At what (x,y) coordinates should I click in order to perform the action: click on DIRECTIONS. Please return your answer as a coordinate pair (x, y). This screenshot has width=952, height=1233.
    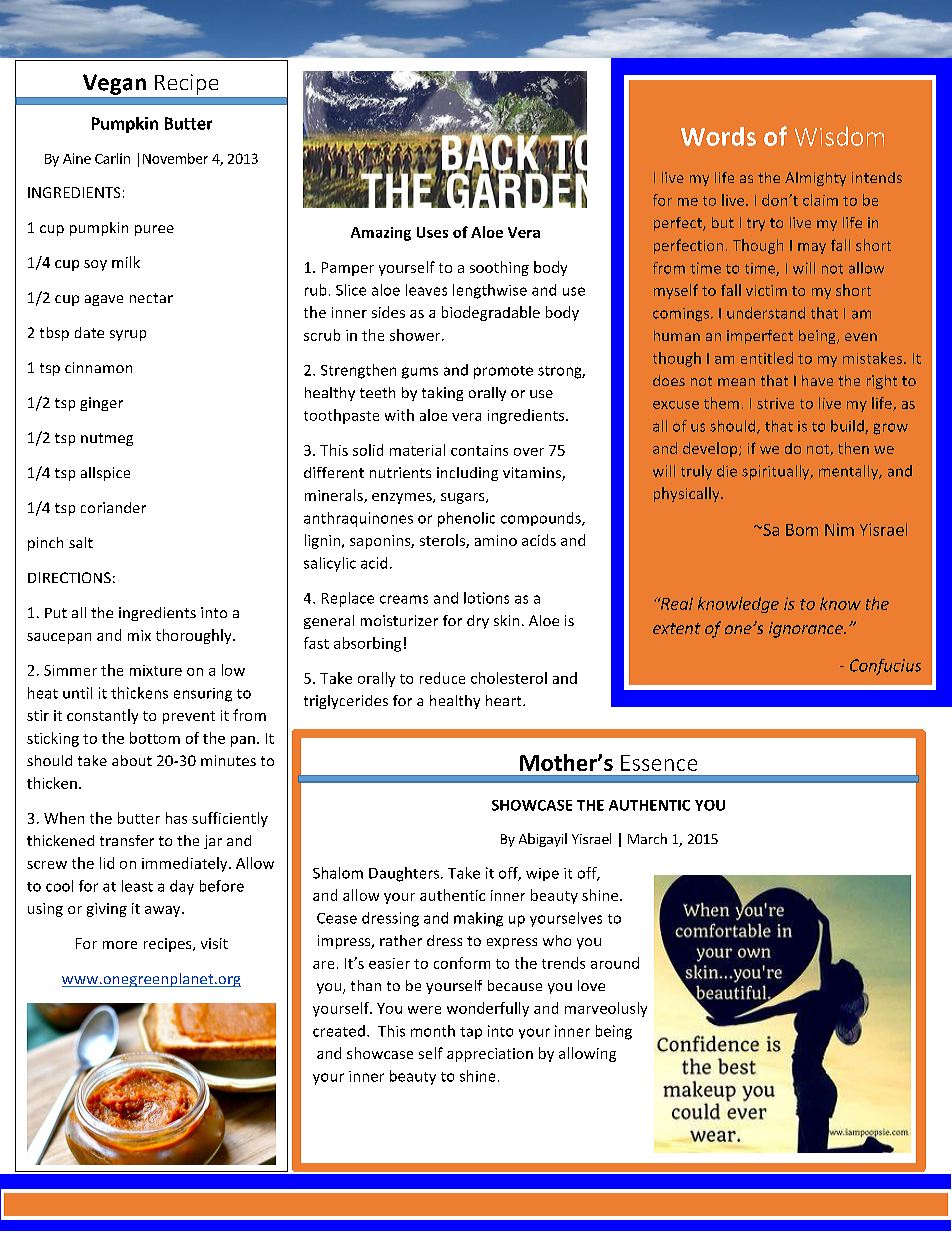
    Looking at the image, I should click on (69, 577).
